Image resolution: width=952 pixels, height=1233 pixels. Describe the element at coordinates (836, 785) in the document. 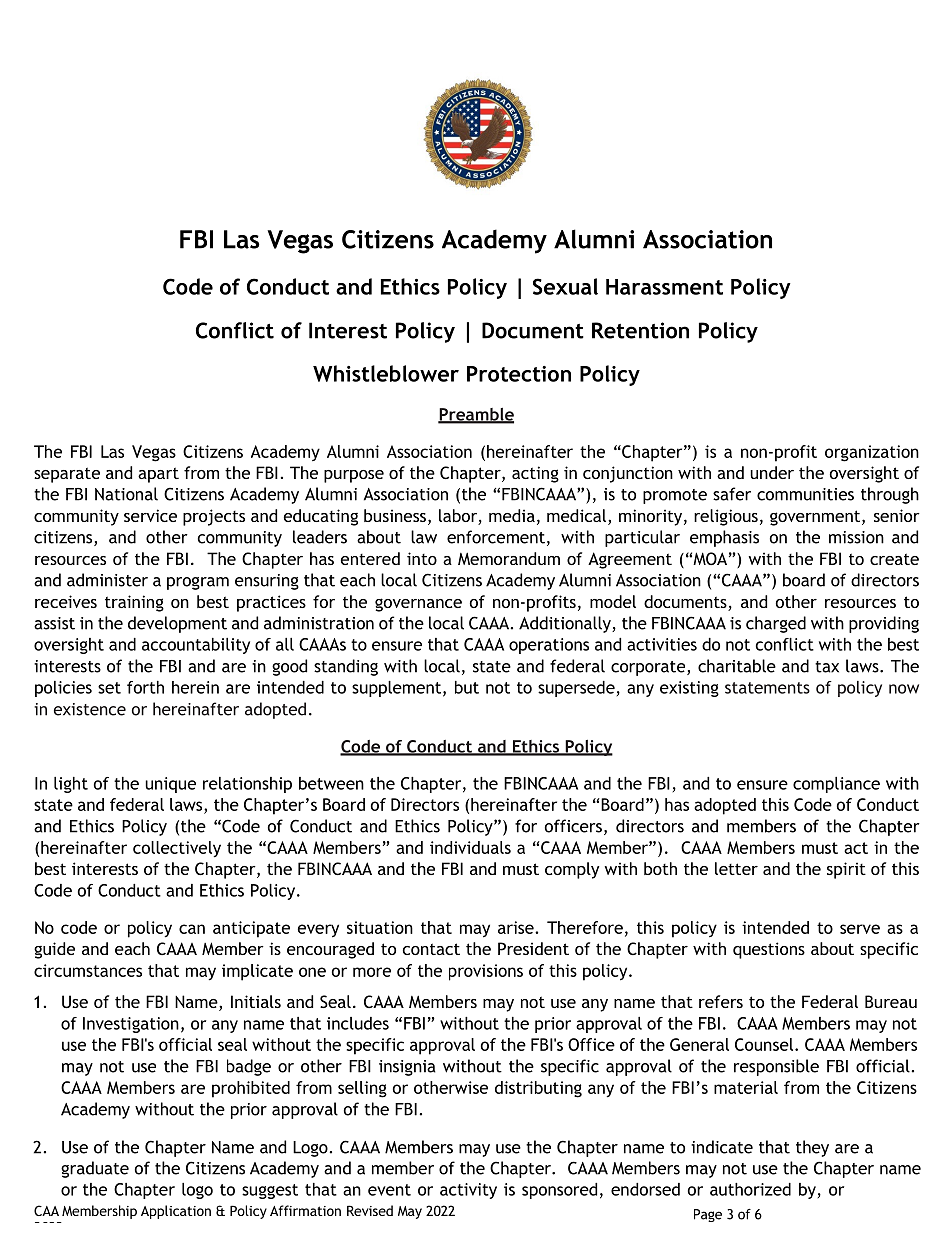

I see `compliance` at that location.
